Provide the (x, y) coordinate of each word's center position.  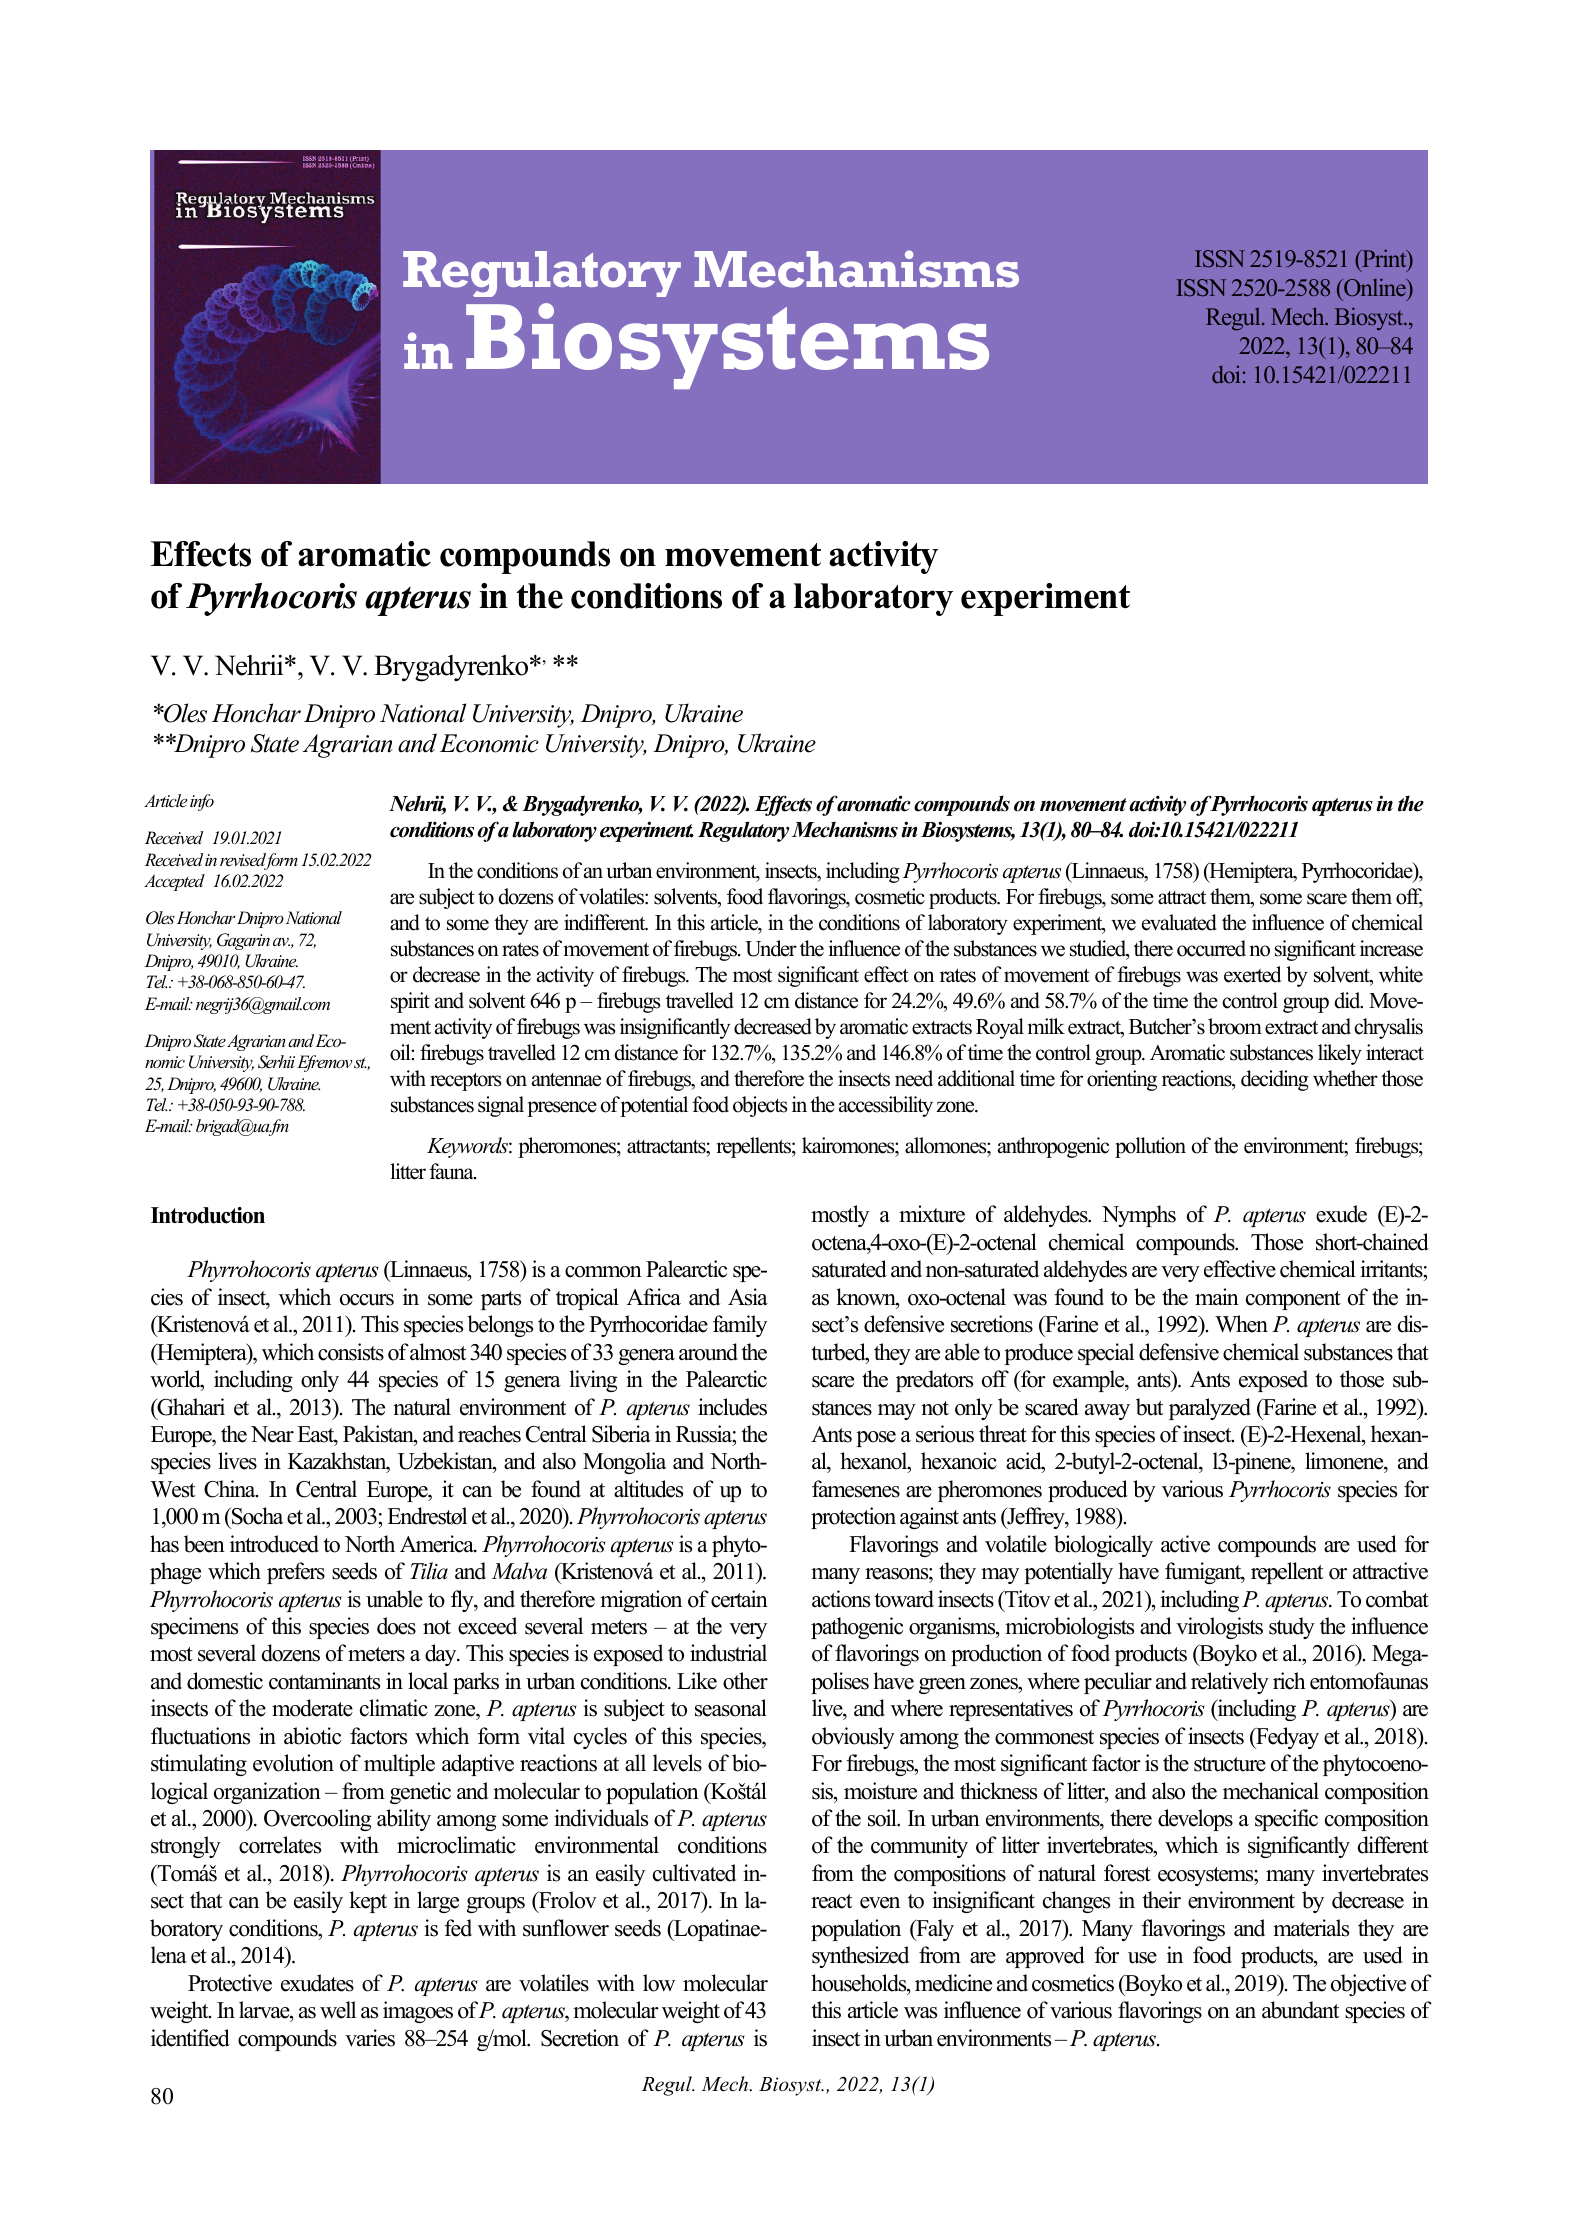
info (202, 802)
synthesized (860, 1957)
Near (272, 1434)
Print (1384, 259)
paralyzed (1210, 1409)
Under (771, 948)
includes (732, 1407)
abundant (1300, 2010)
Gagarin (243, 941)
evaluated (1179, 922)
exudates (317, 1983)
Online (1375, 289)
